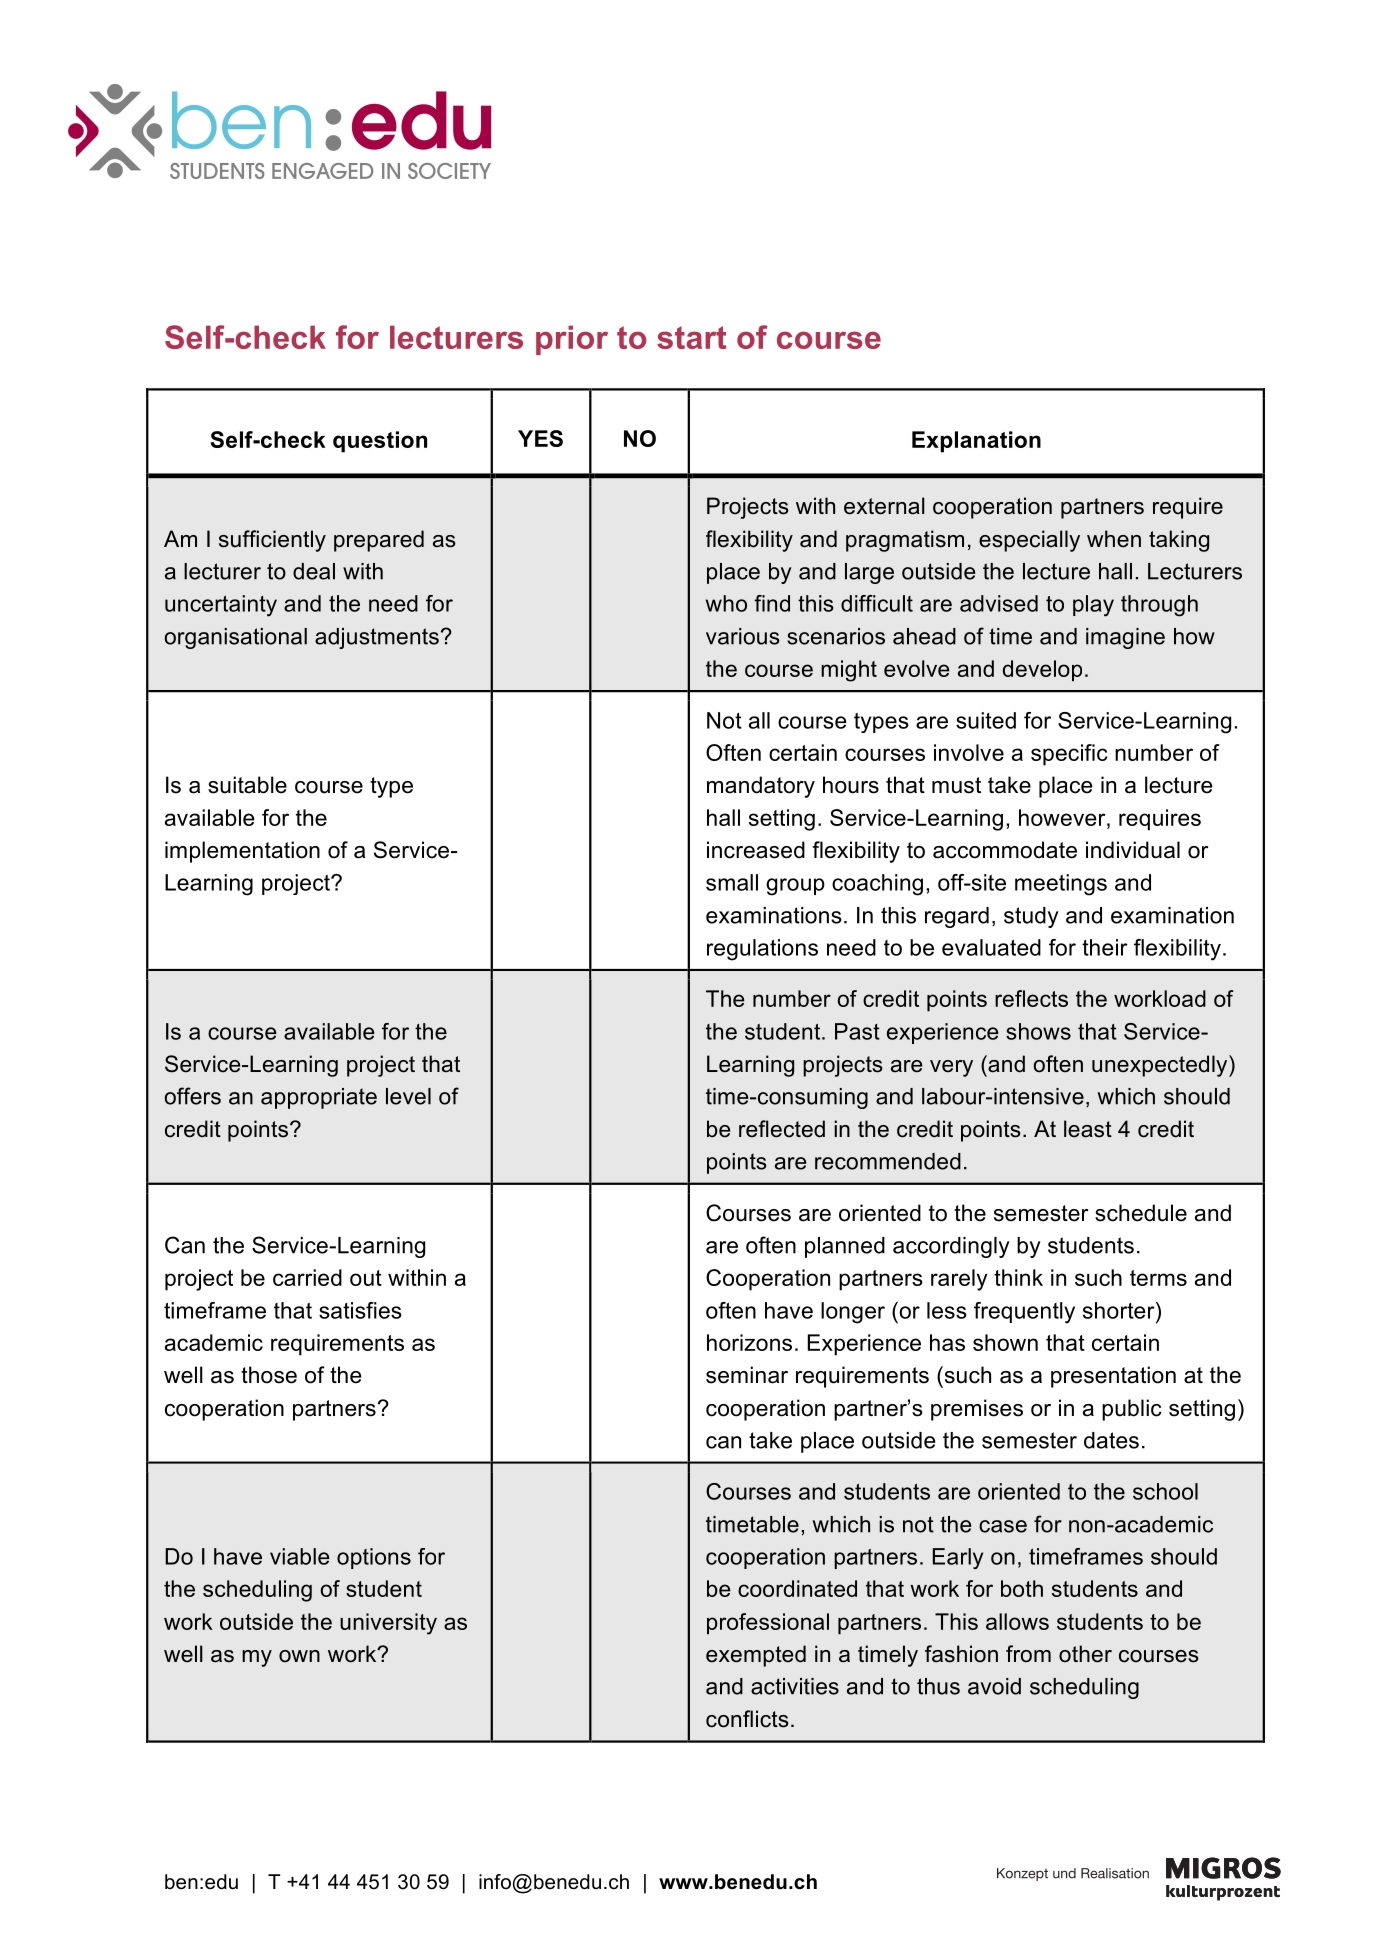  I want to click on suitable, so click(247, 785).
